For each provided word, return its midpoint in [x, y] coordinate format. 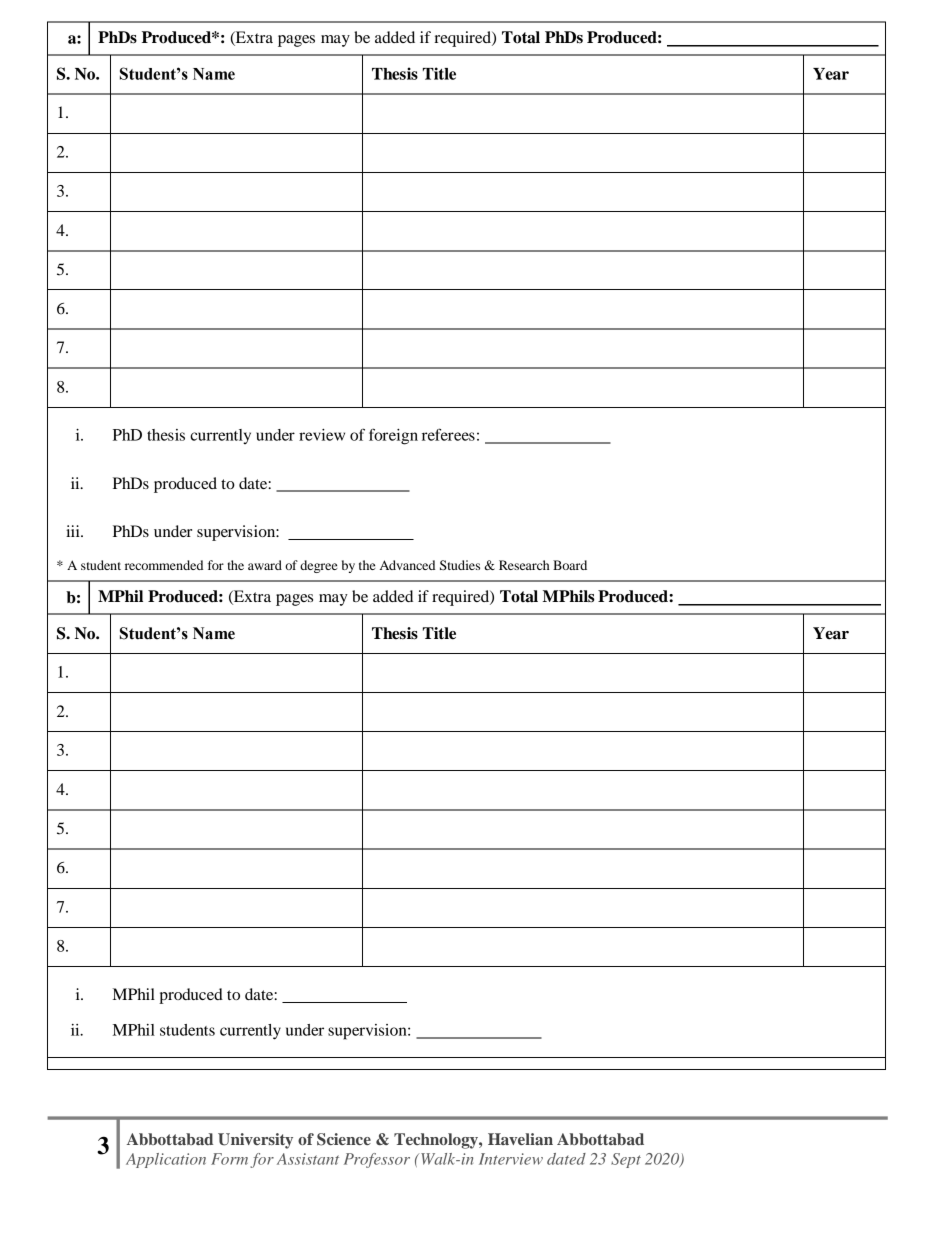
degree [319, 566]
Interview [511, 1159]
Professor [377, 1160]
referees [448, 434]
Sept [626, 1160]
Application [166, 1160]
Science [344, 1139]
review [322, 435]
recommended [164, 565]
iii [74, 531]
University [255, 1141]
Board [570, 565]
